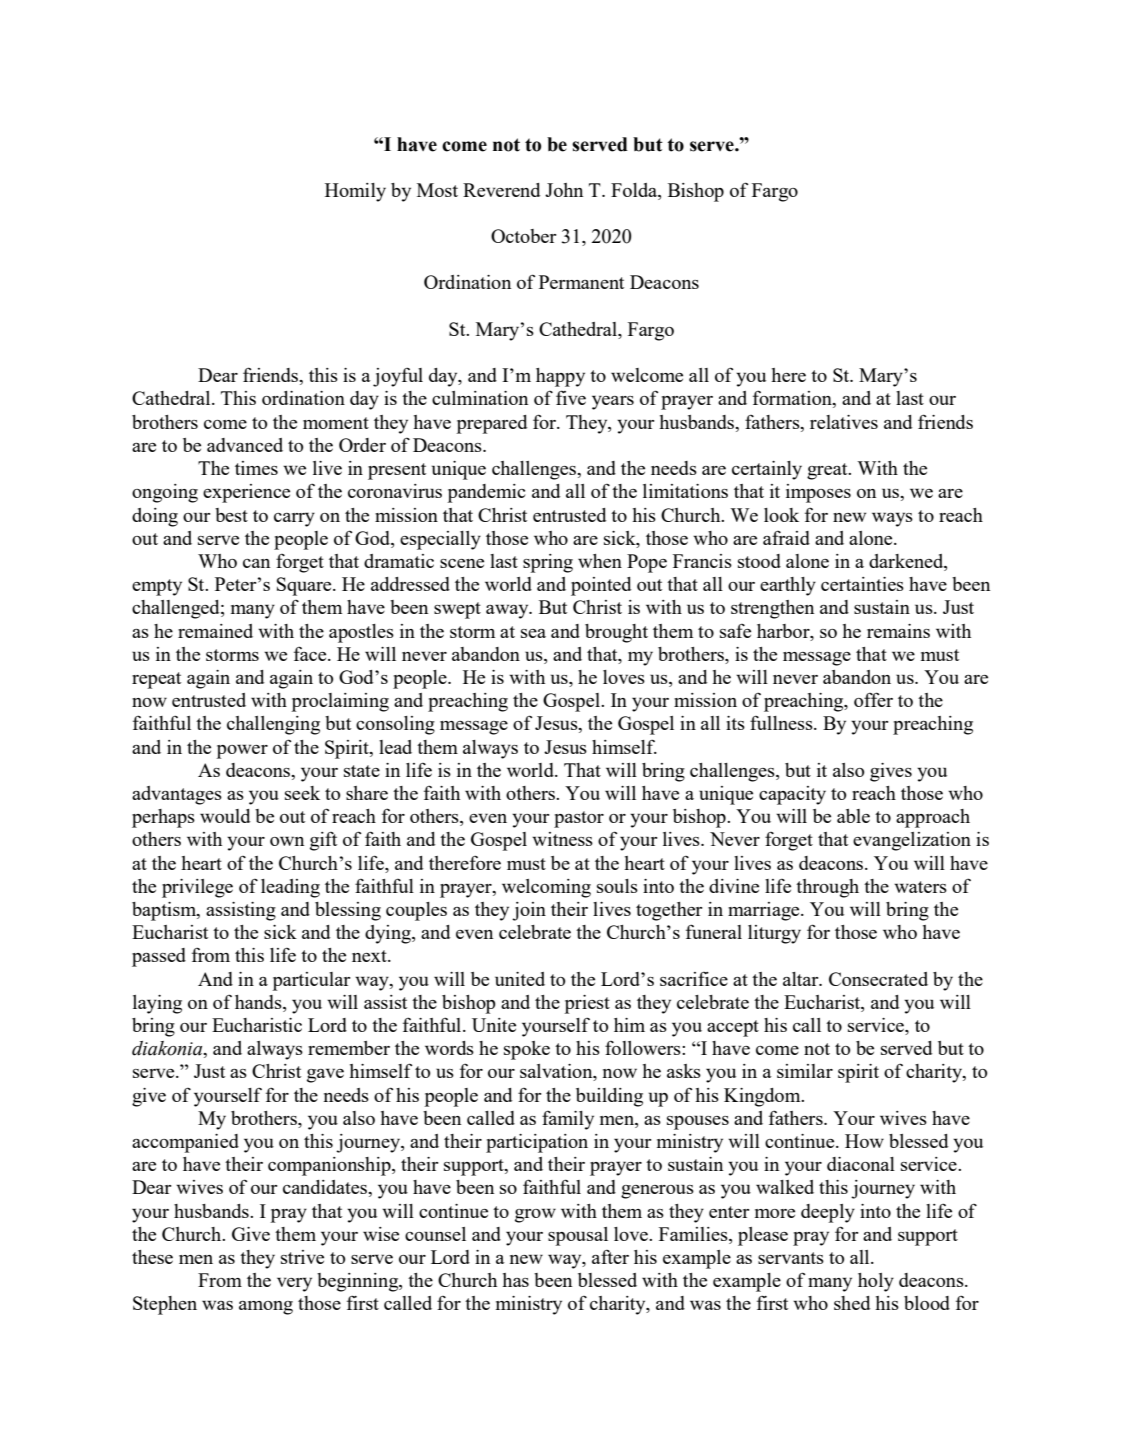  What do you see at coordinates (862, 584) in the screenshot?
I see `certainties` at bounding box center [862, 584].
